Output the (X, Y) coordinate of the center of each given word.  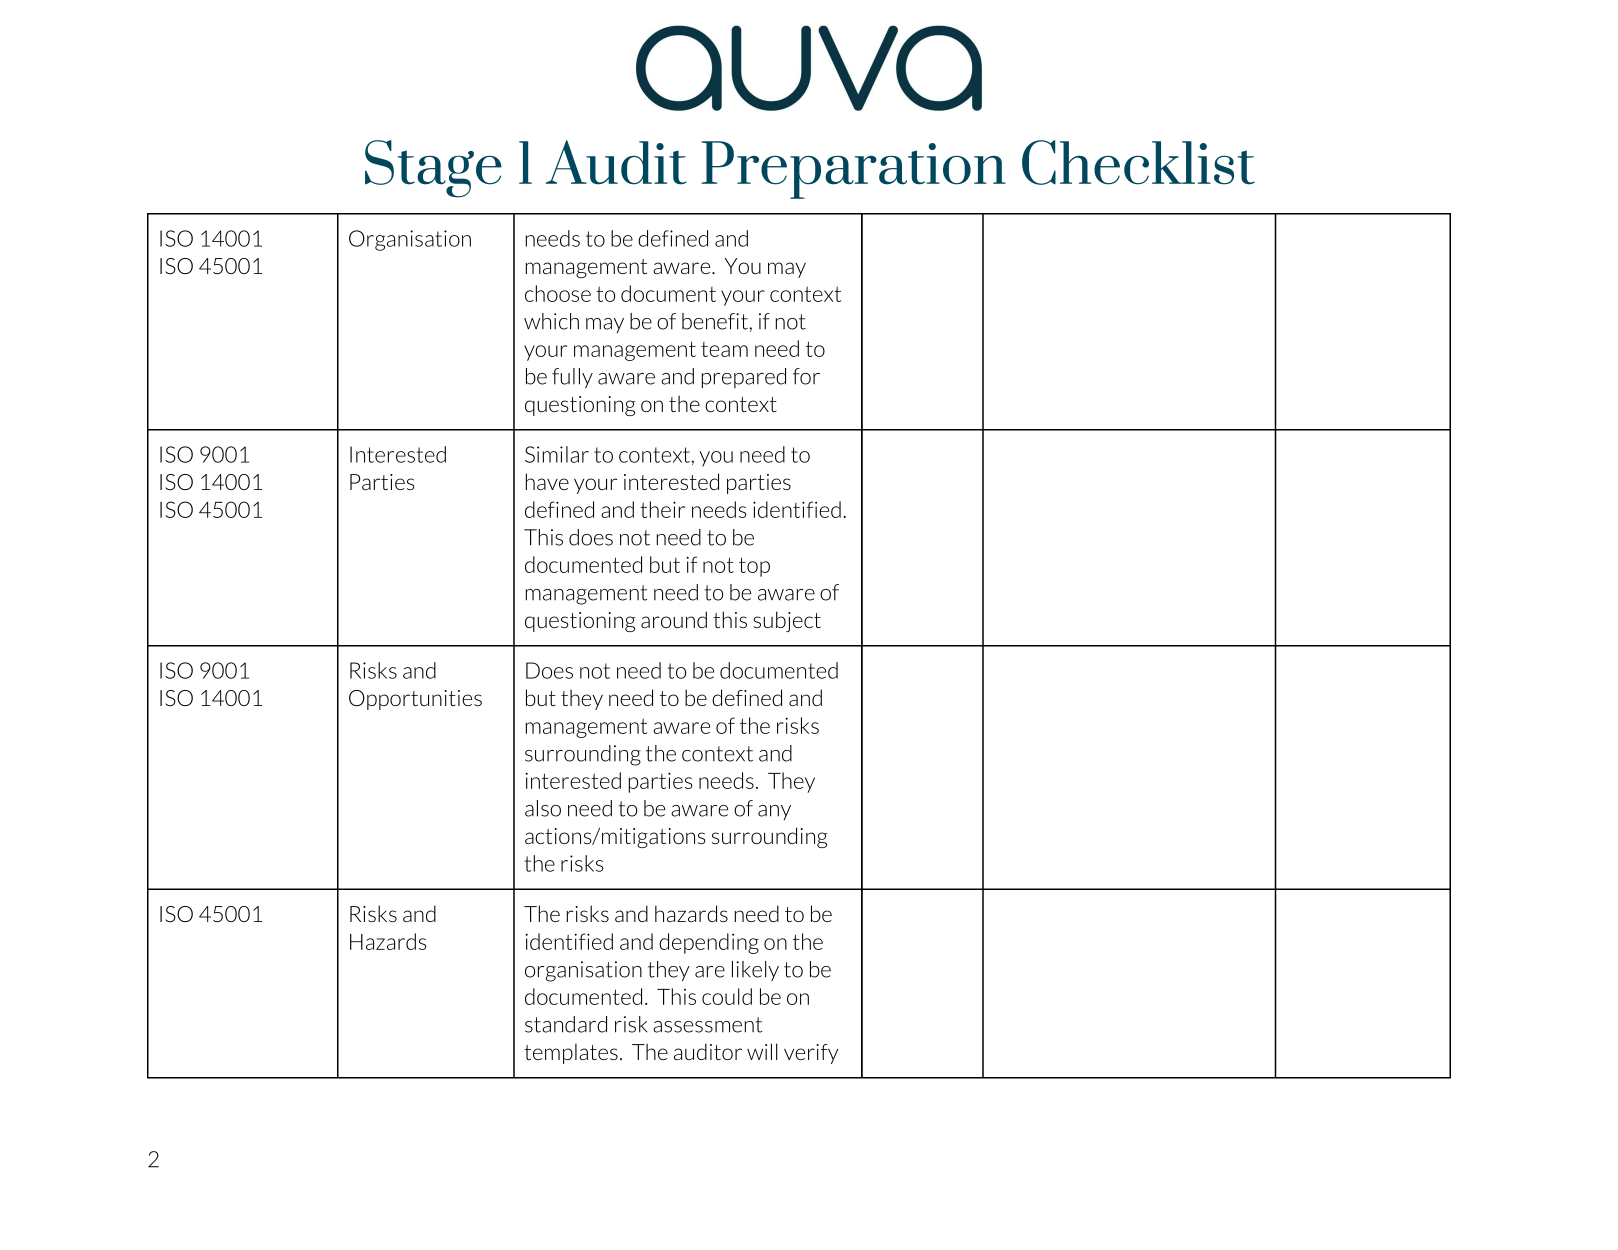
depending (709, 943)
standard (566, 1024)
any (774, 812)
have (547, 481)
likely (755, 971)
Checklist (1138, 162)
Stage (433, 169)
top (754, 567)
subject (787, 621)
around (674, 619)
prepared (744, 378)
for (806, 376)
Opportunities (415, 700)
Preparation (853, 170)
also (543, 808)
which (551, 321)
